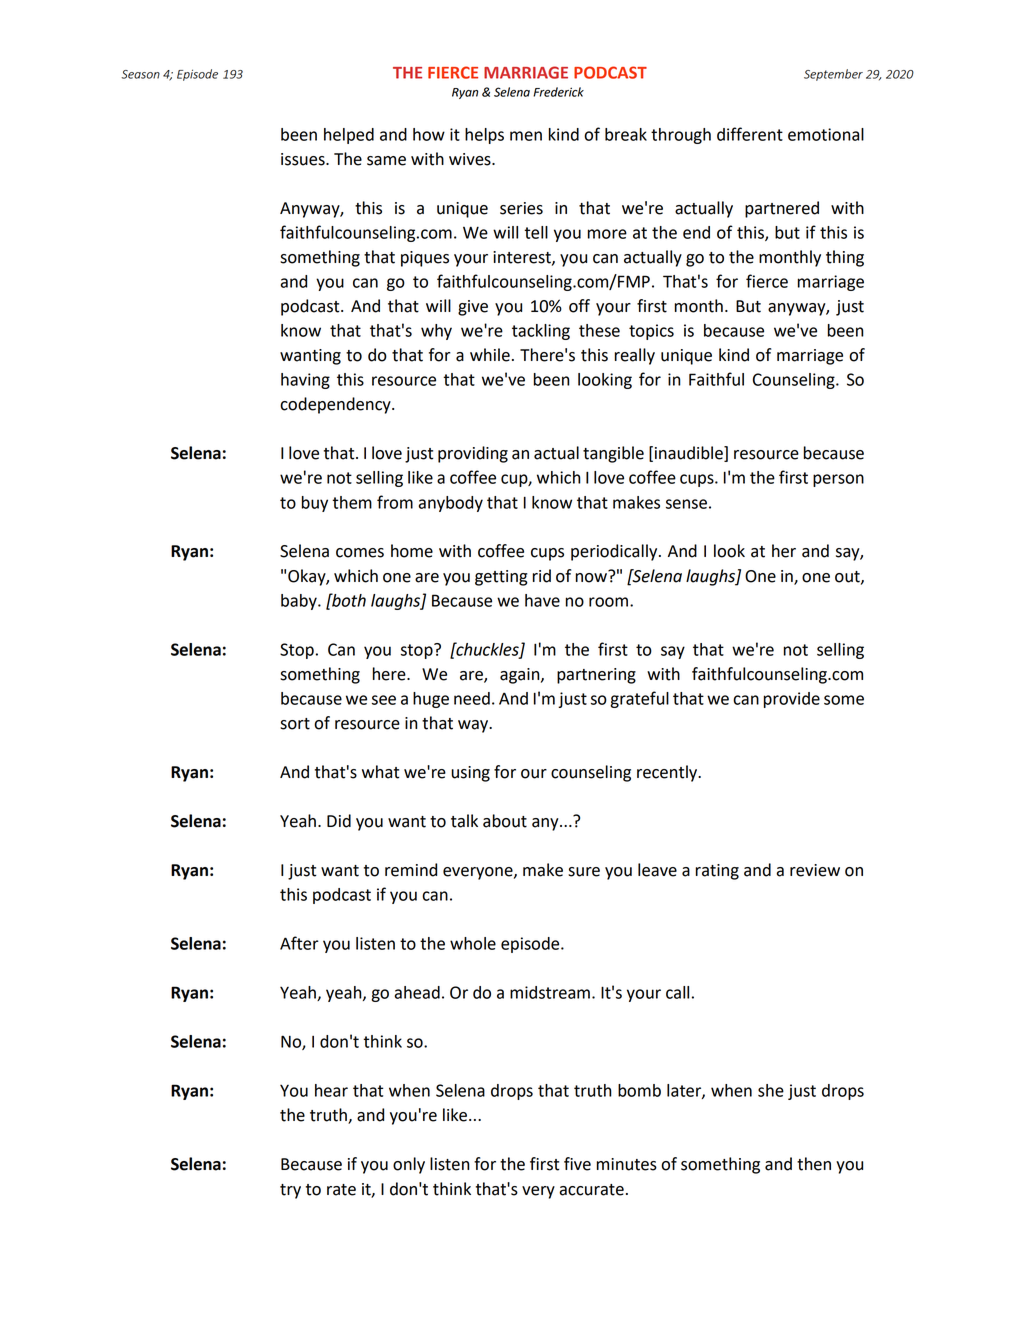 The height and width of the page is (1340, 1035). Describe the element at coordinates (140, 74) in the page. I see `Season` at that location.
